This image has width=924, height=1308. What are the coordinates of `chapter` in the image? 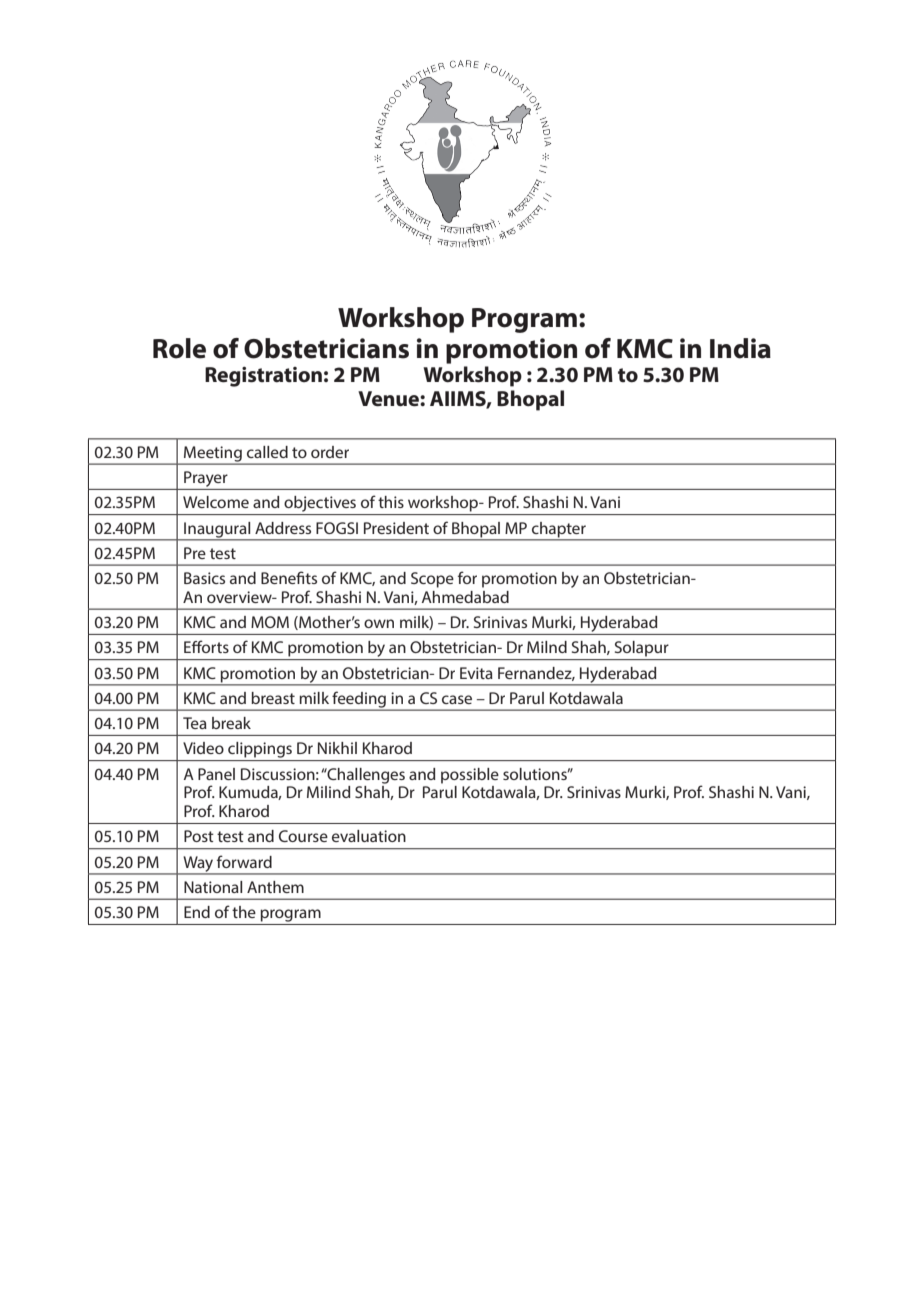 It's located at (559, 529).
